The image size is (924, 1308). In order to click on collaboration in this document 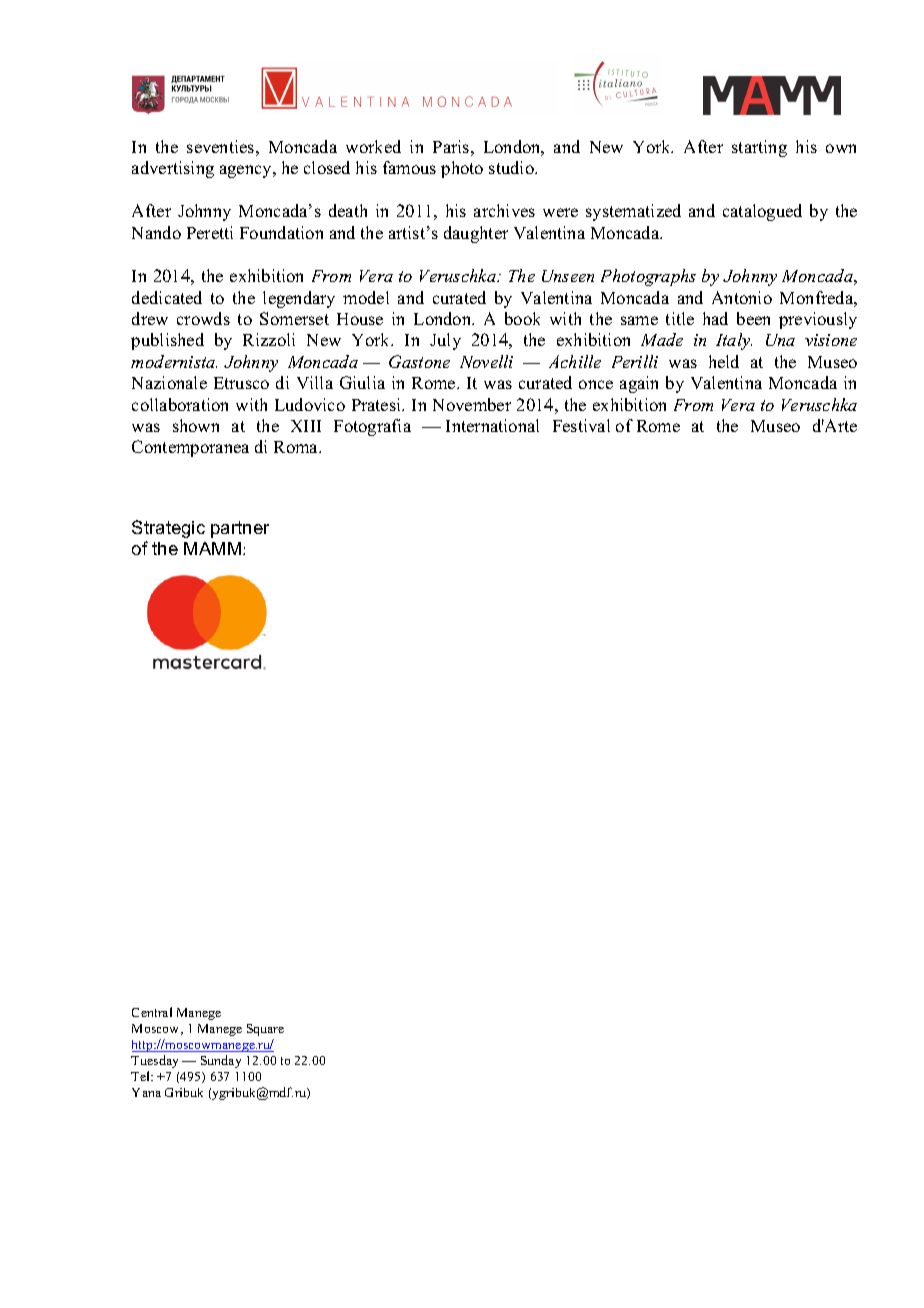, I will do `click(180, 404)`.
